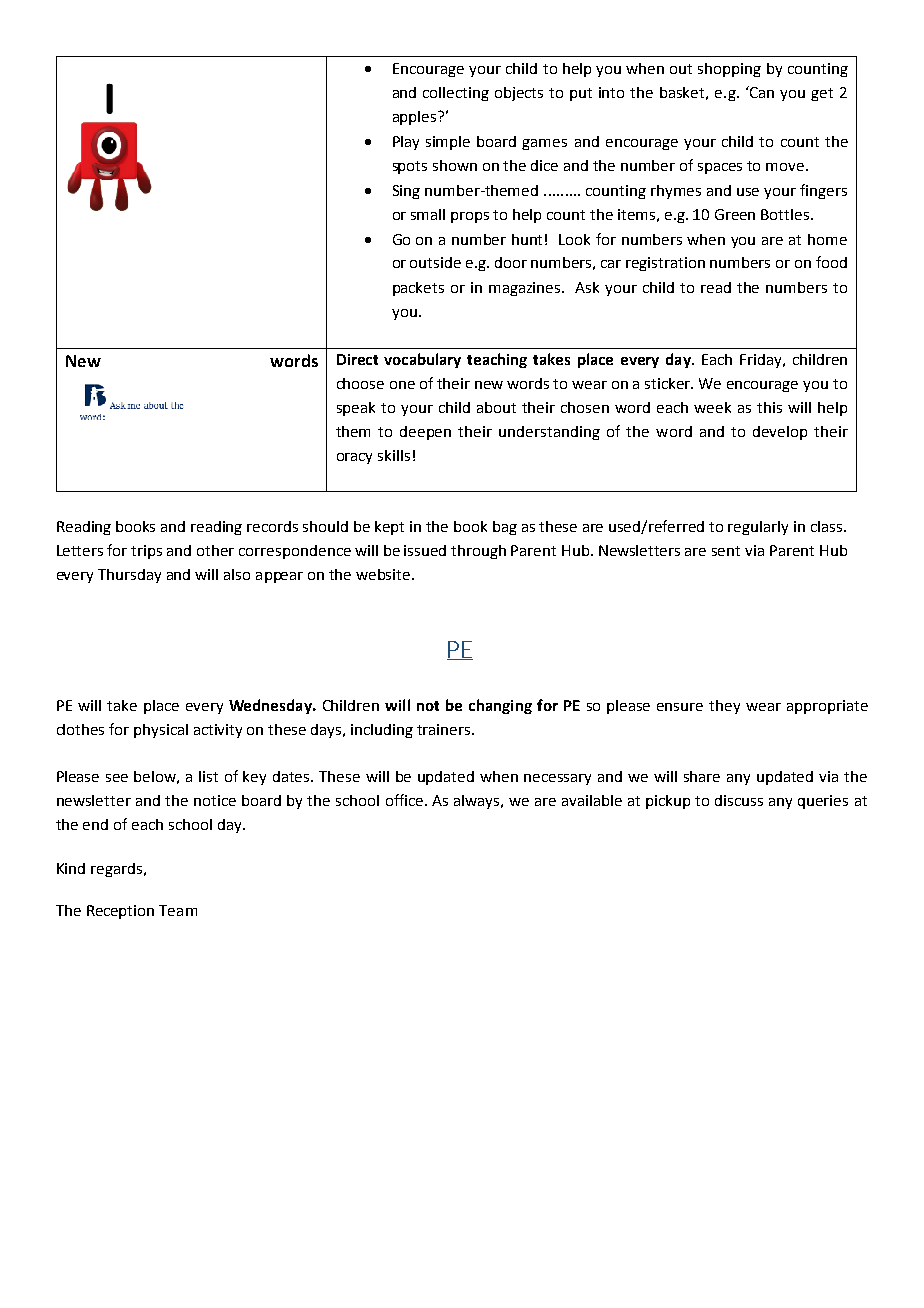 The width and height of the screenshot is (924, 1308). I want to click on apples, so click(416, 118).
